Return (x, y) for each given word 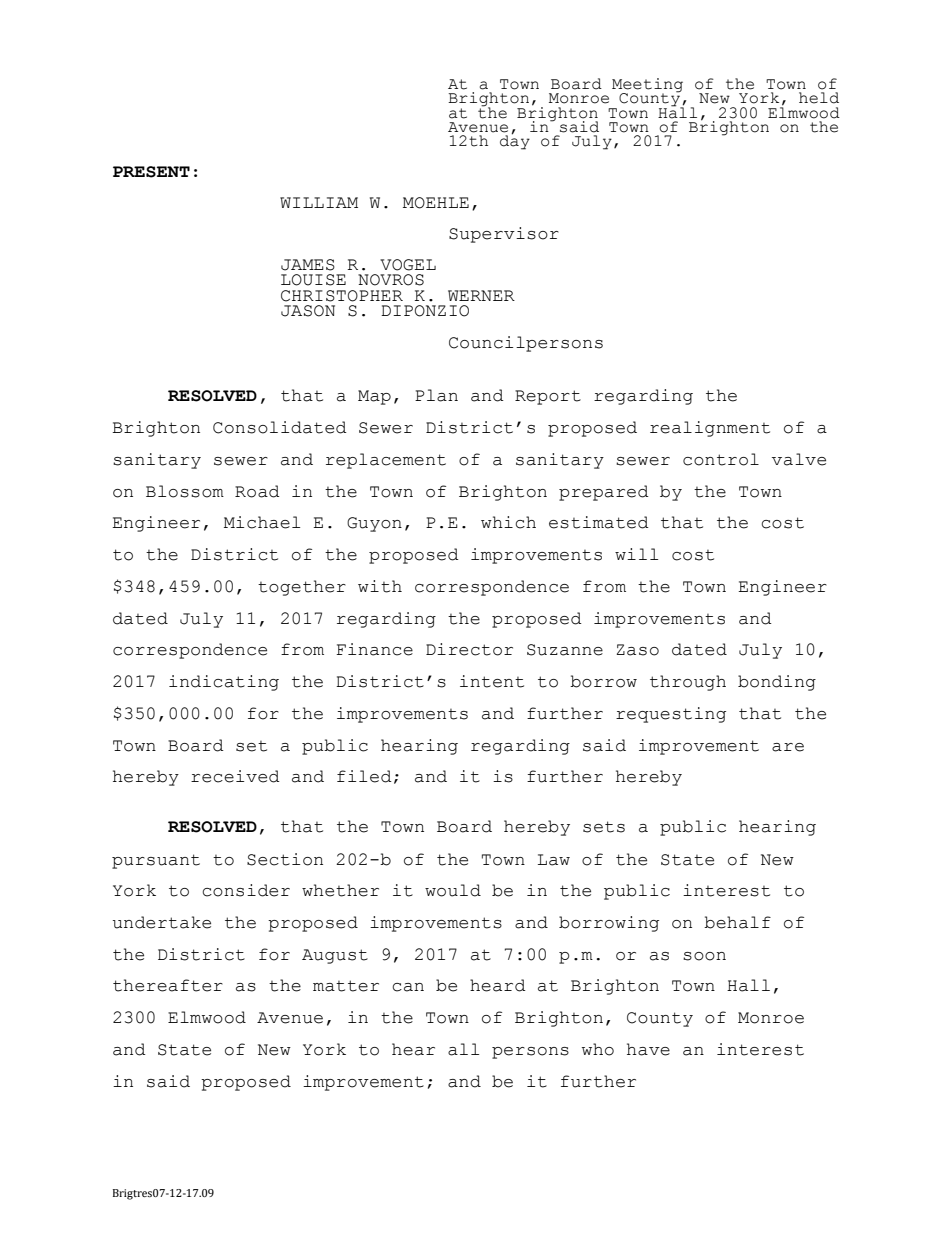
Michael (262, 522)
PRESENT (151, 172)
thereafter (168, 985)
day (515, 141)
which (508, 522)
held (819, 98)
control (721, 459)
